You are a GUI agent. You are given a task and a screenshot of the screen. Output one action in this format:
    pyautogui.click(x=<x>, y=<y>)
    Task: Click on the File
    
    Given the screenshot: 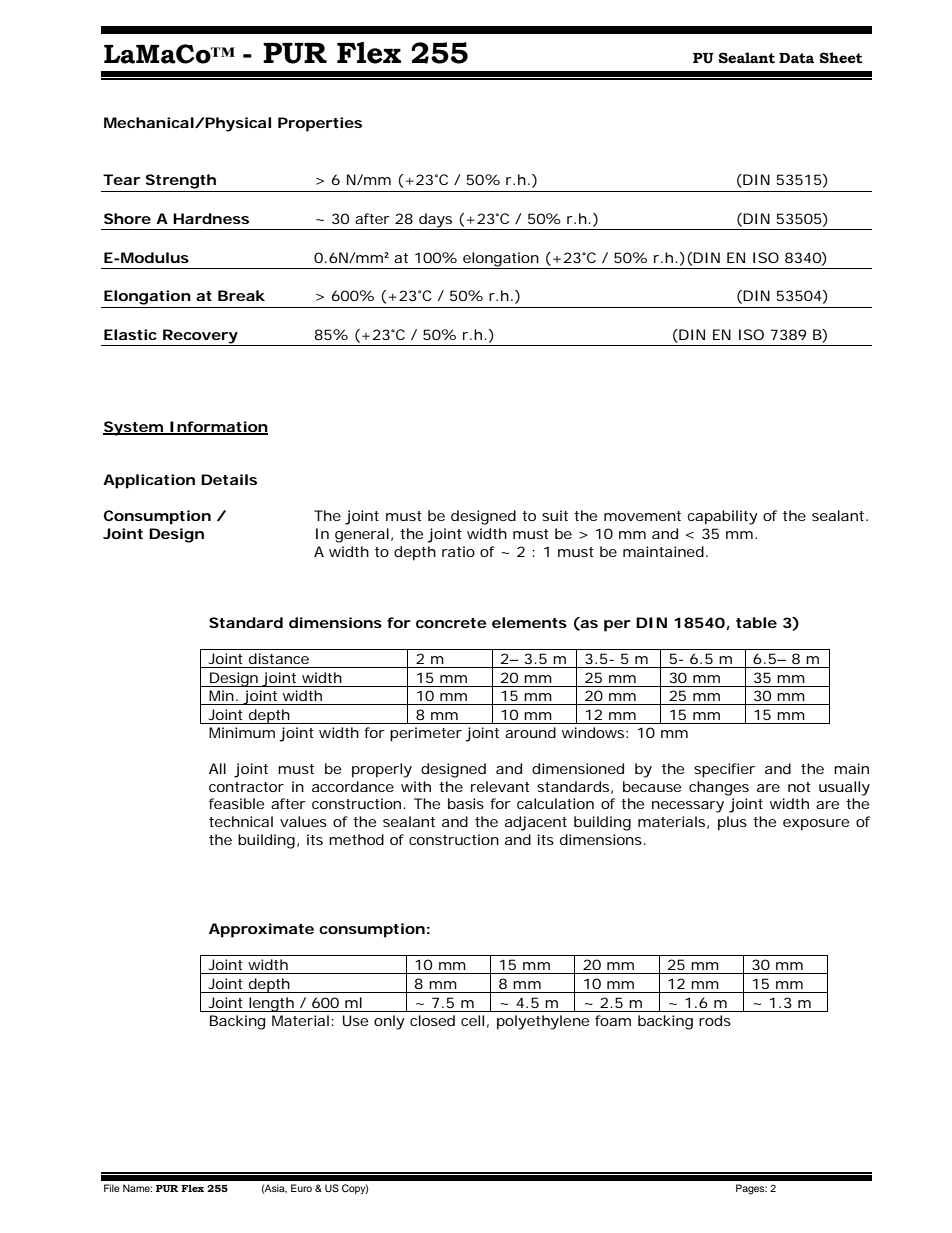 What is the action you would take?
    pyautogui.click(x=112, y=1188)
